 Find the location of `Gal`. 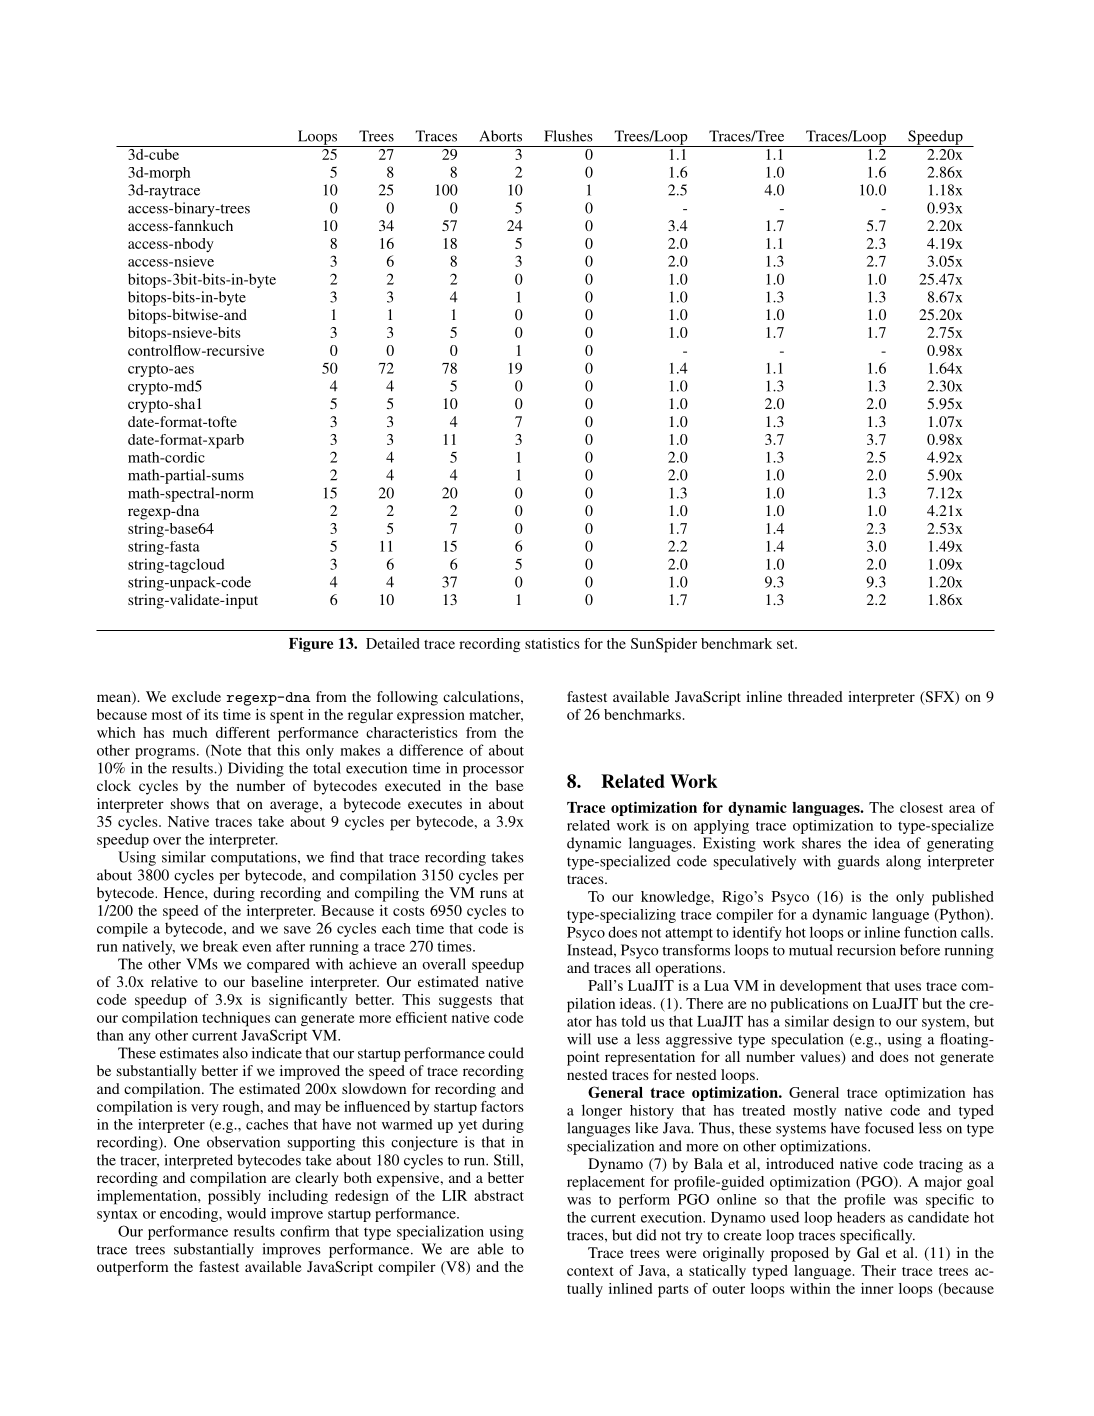

Gal is located at coordinates (868, 1252).
